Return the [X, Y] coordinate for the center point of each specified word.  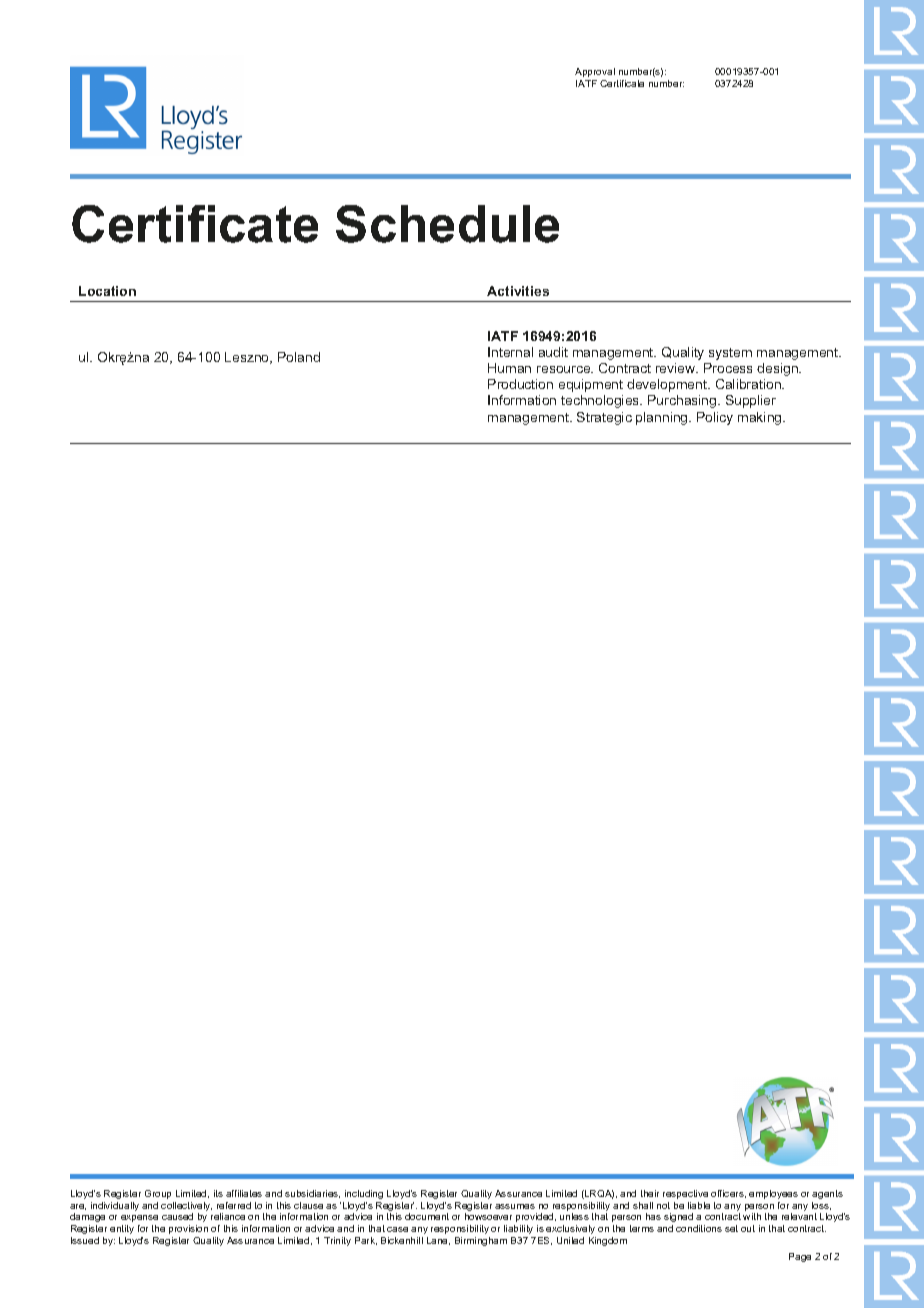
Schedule [447, 224]
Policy [715, 418]
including [364, 1194]
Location [107, 291]
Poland [299, 357]
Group [158, 1194]
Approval [595, 72]
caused [177, 1216]
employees [773, 1194]
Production [520, 384]
